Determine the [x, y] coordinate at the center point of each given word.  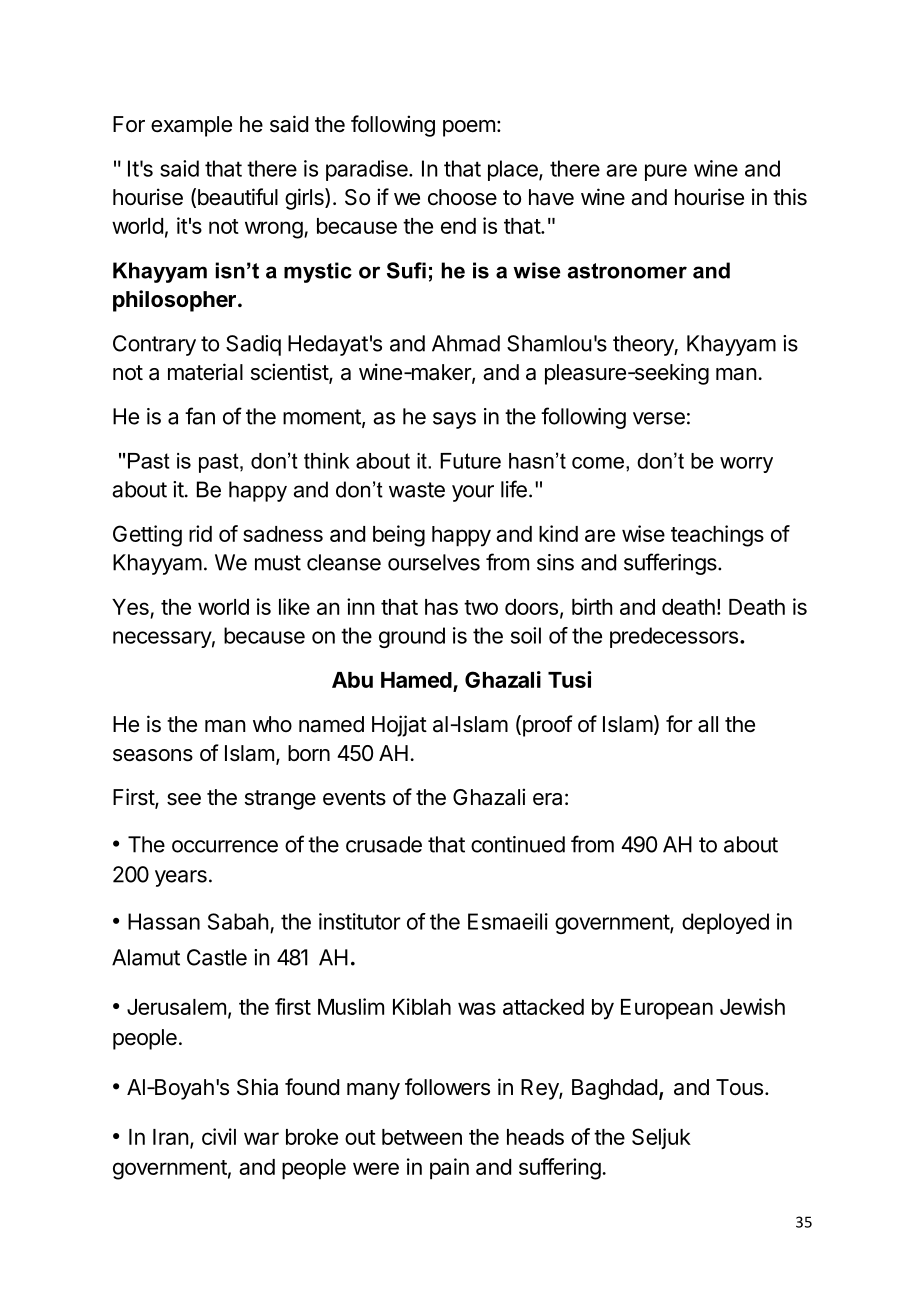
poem [469, 128]
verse [659, 418]
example [191, 126]
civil [219, 1136]
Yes [131, 608]
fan [200, 416]
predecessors [674, 637]
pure [666, 172]
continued [518, 844]
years [181, 878]
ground [412, 637]
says [454, 420]
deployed [725, 923]
